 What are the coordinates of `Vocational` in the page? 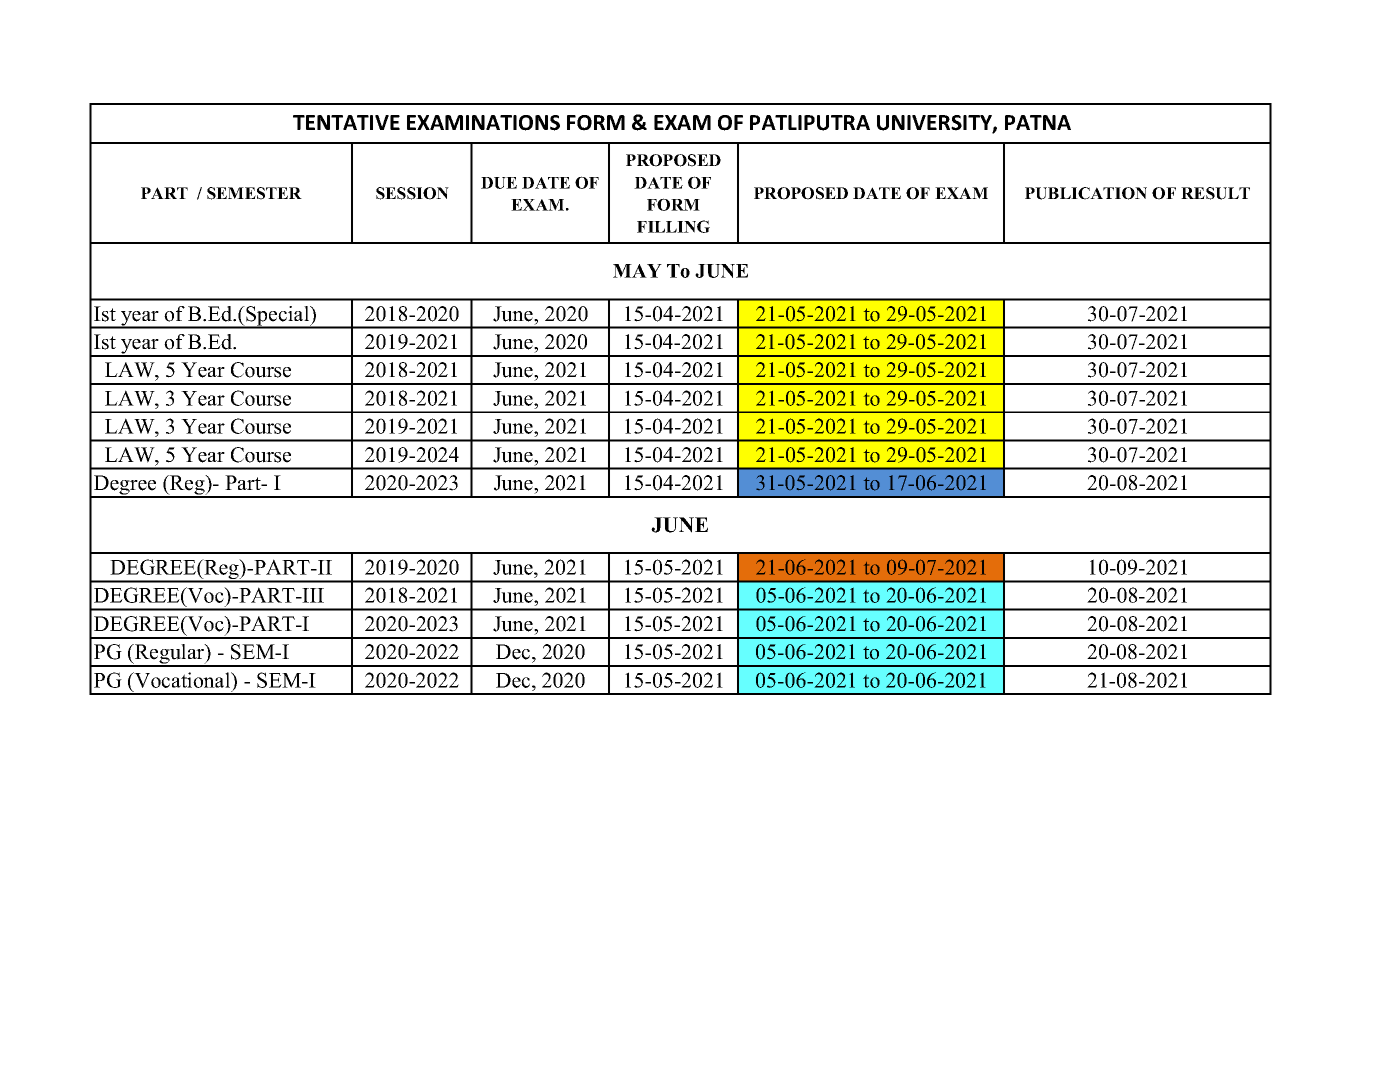 It's located at (183, 680).
